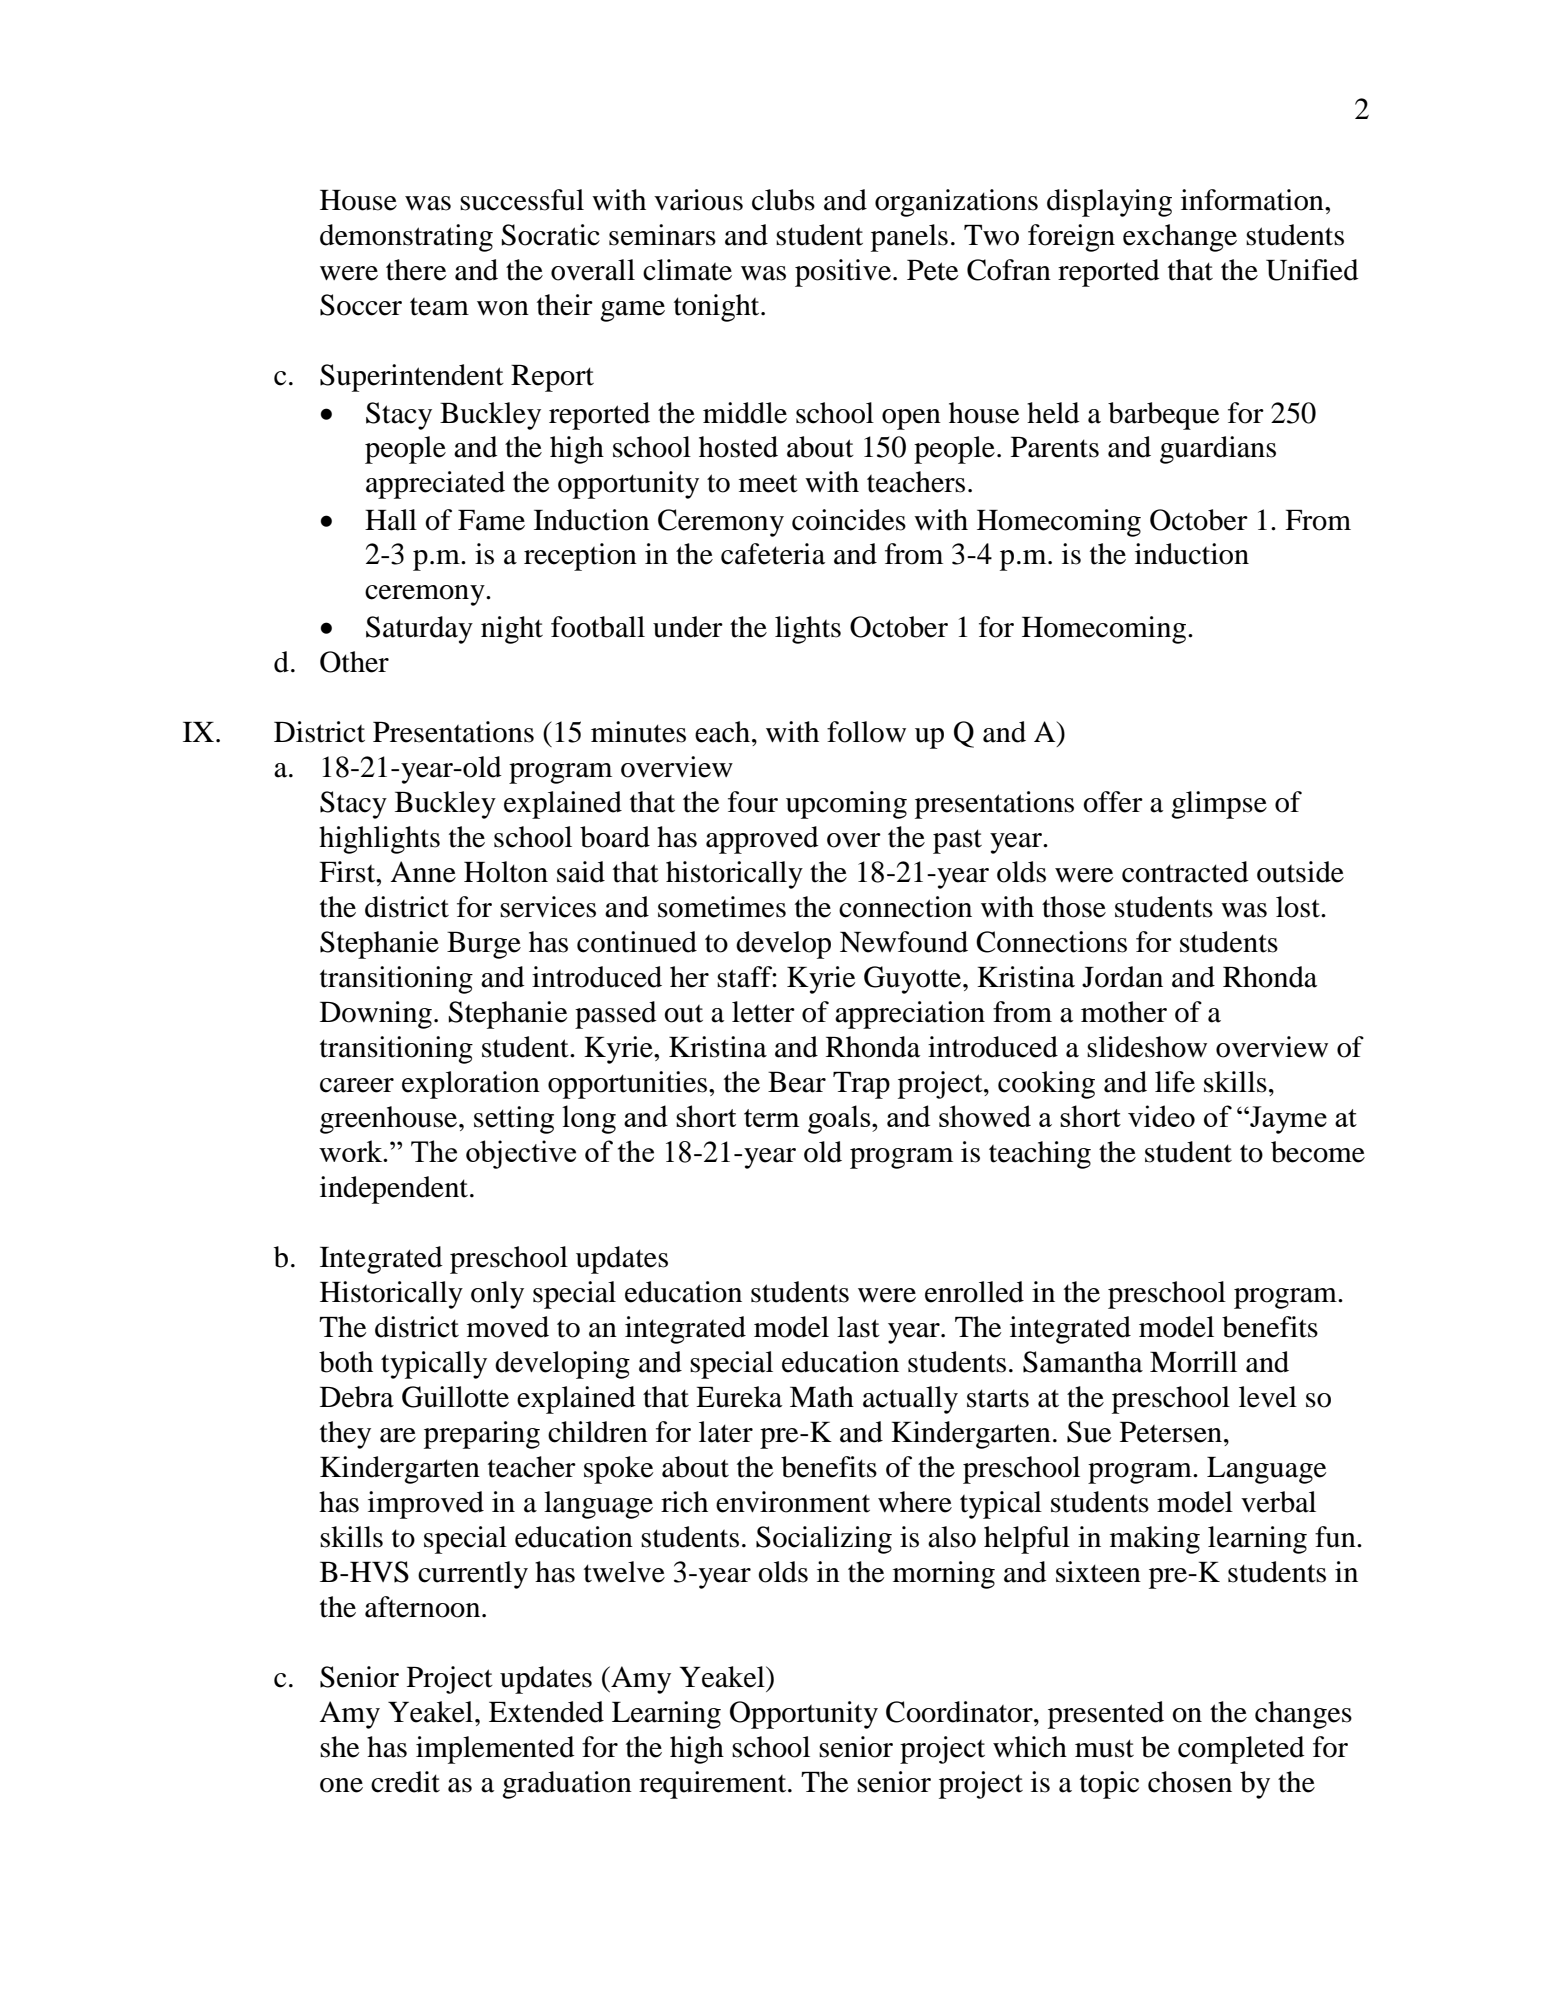 The height and width of the document is (2009, 1552). Describe the element at coordinates (482, 1435) in the document. I see `preparing` at that location.
